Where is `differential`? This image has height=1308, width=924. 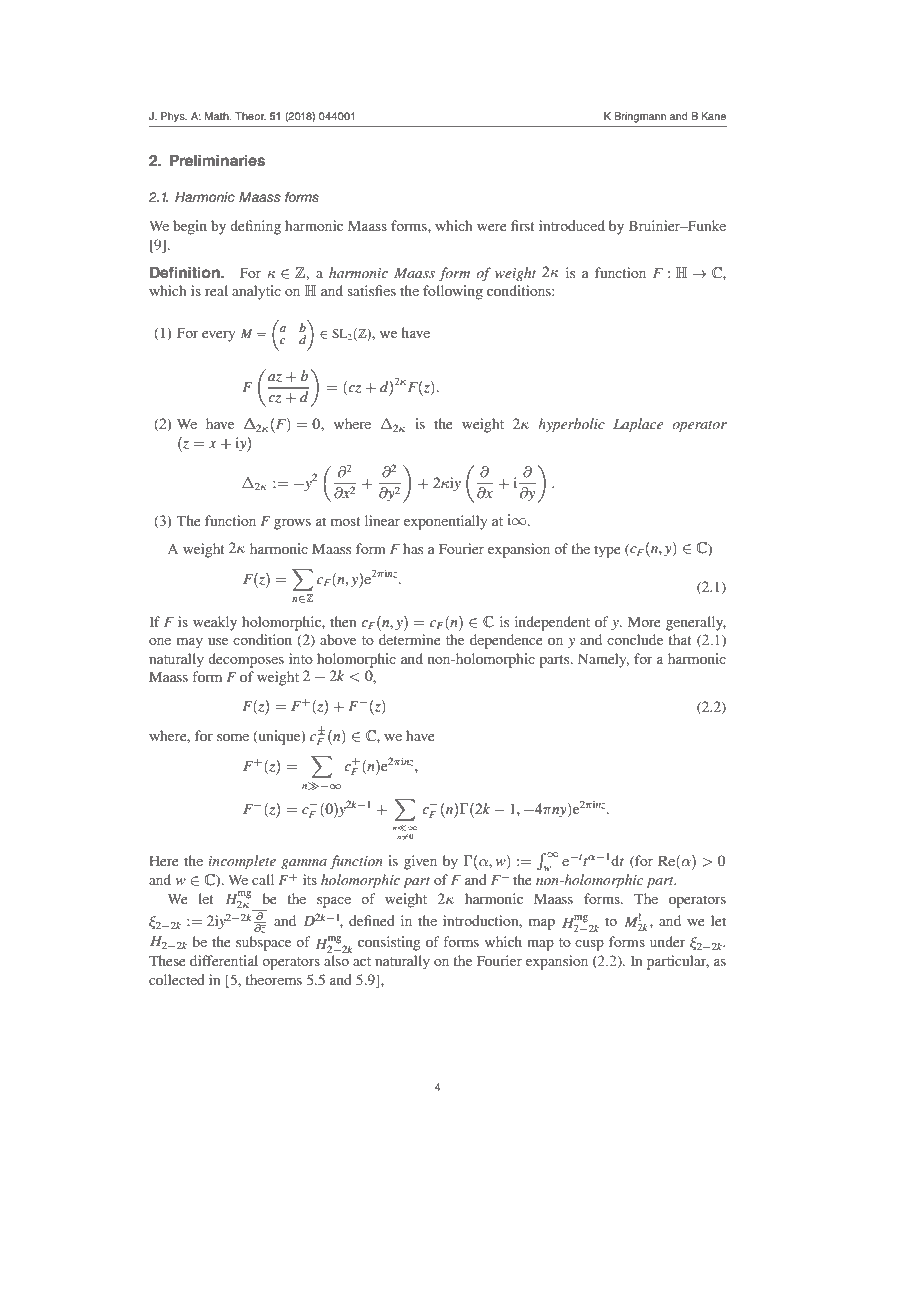 differential is located at coordinates (224, 960).
